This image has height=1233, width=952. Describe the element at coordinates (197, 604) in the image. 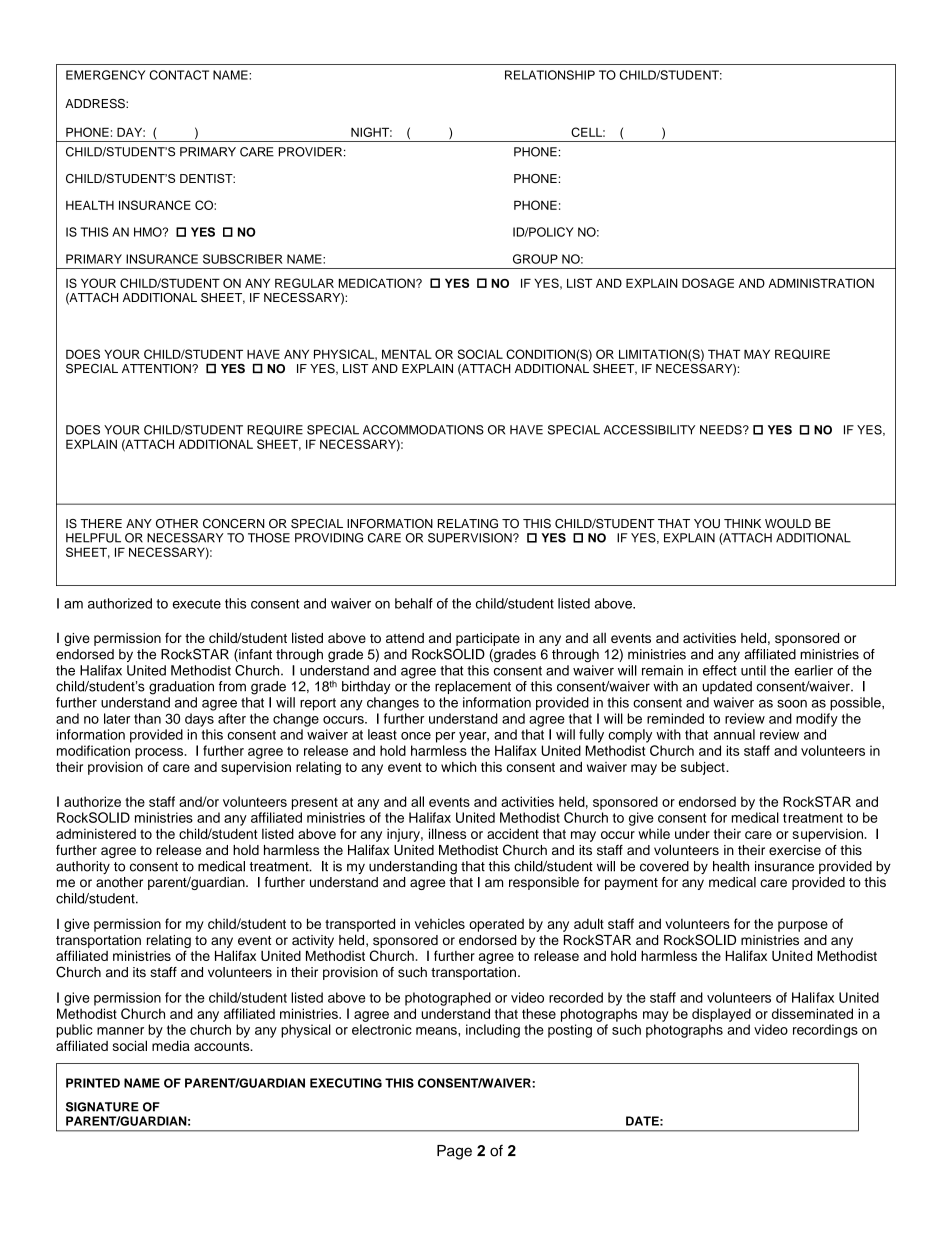

I see `execute` at that location.
